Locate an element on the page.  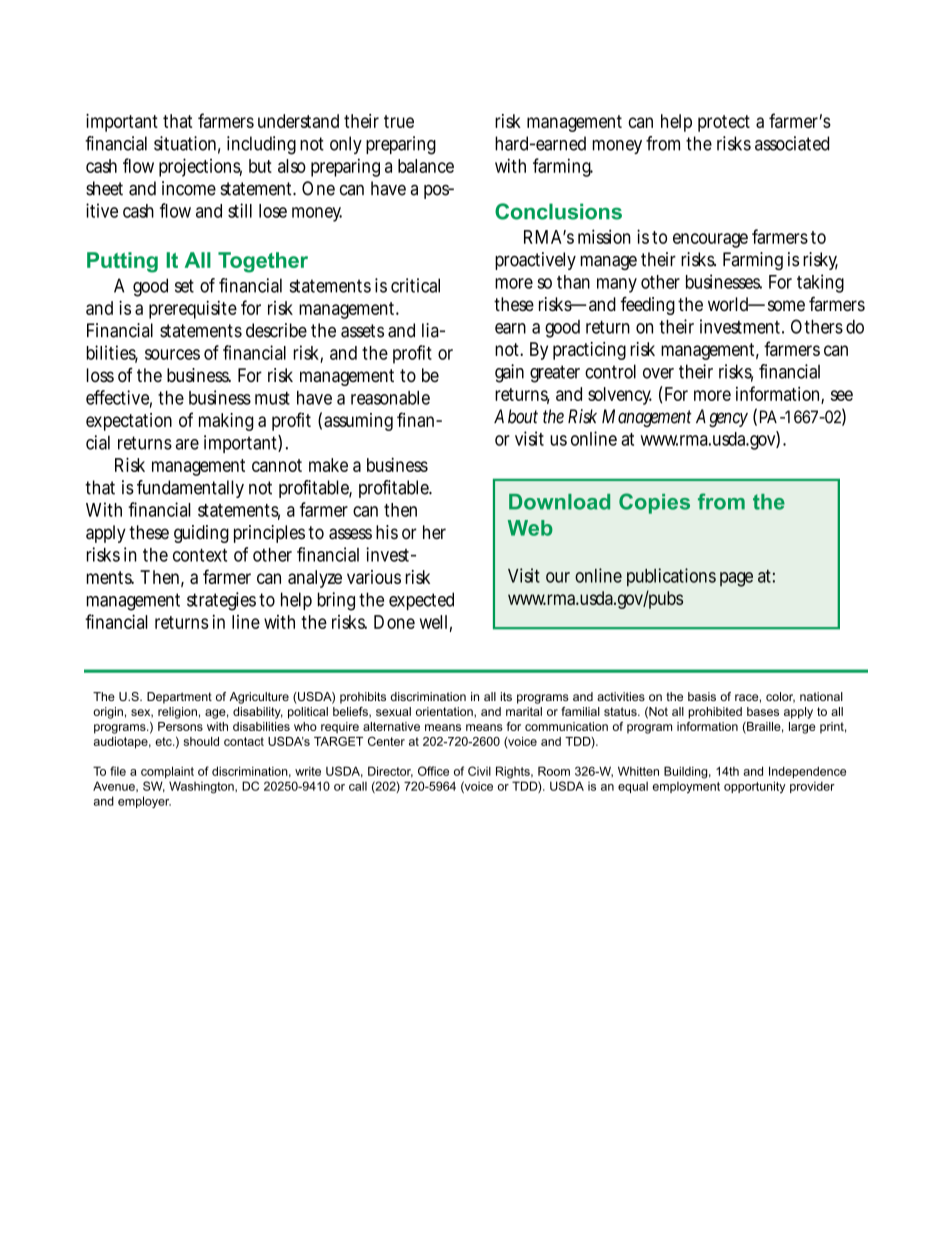
taking is located at coordinates (820, 283).
